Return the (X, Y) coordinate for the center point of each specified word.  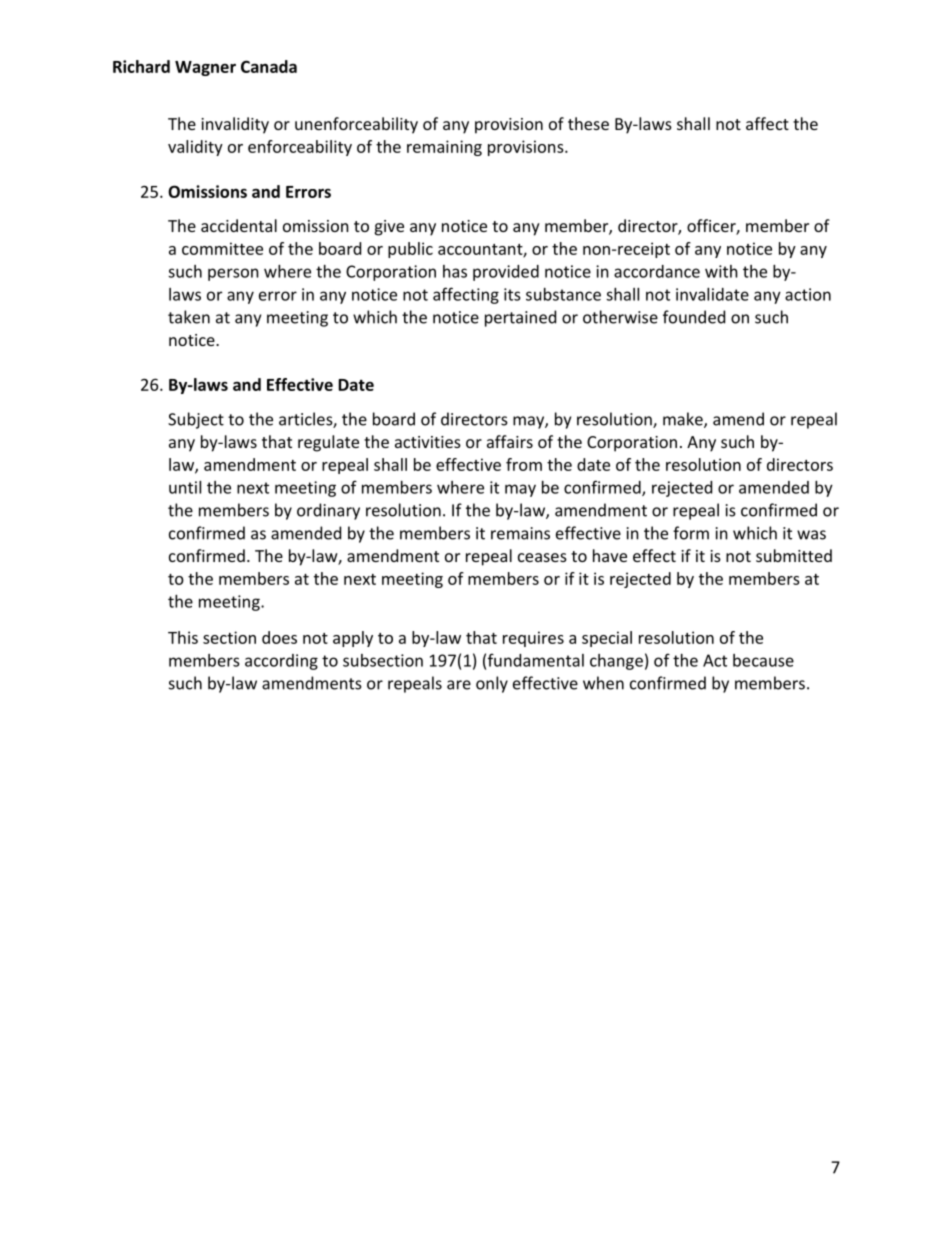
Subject (196, 420)
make (684, 420)
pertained (520, 318)
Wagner (205, 68)
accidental (239, 225)
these (588, 123)
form (691, 533)
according (281, 662)
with (721, 271)
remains (520, 533)
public (410, 250)
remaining (444, 148)
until (185, 487)
